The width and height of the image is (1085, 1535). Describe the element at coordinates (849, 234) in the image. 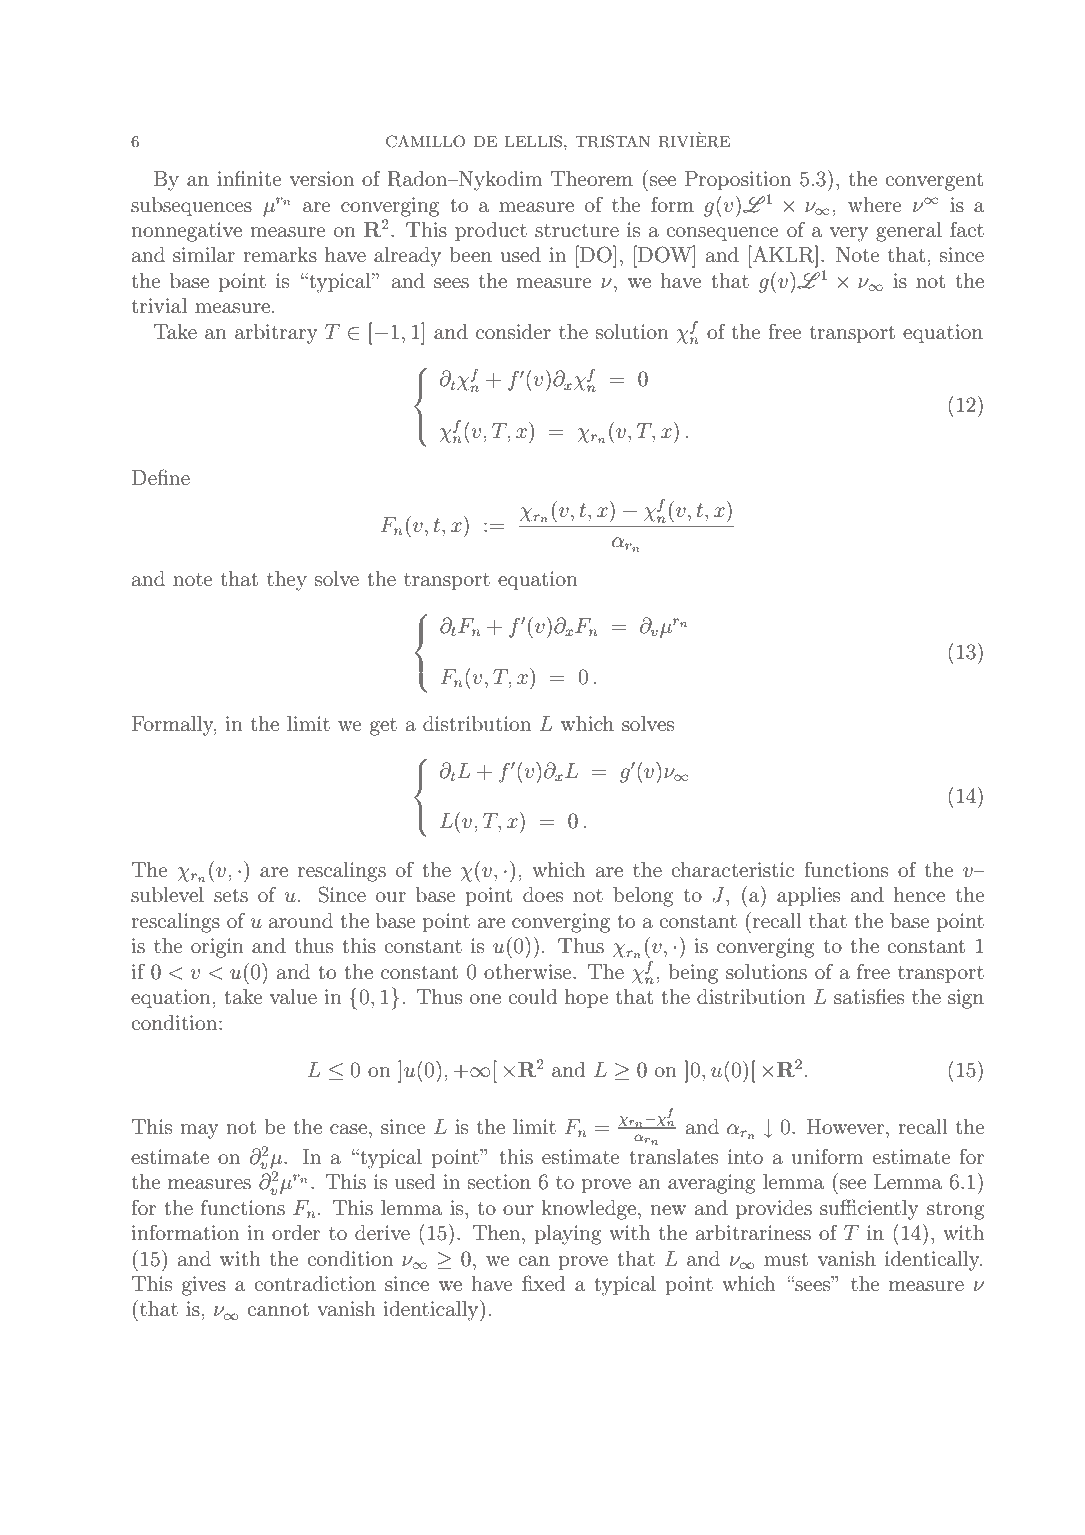

I see `very` at that location.
